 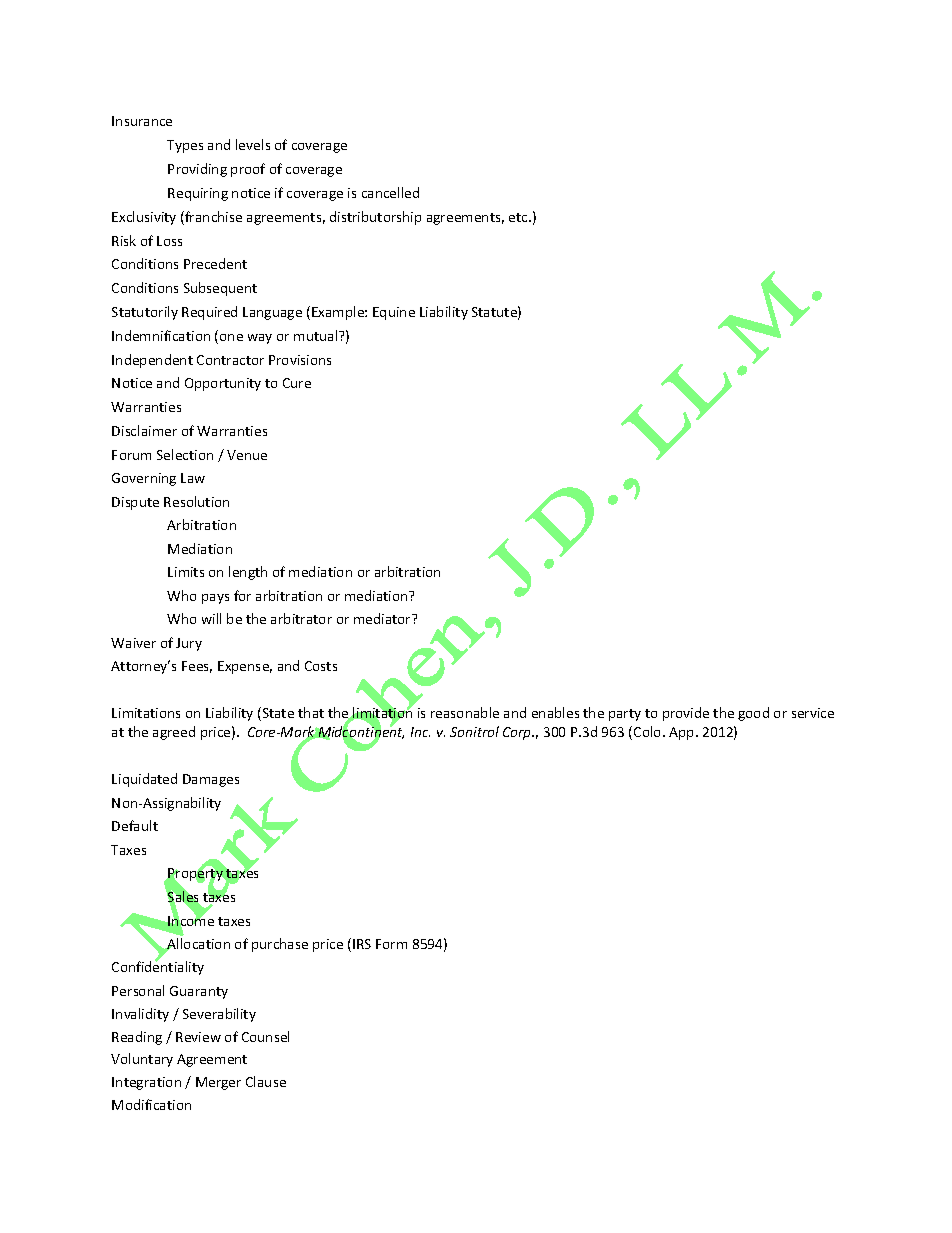 I want to click on good, so click(x=753, y=714).
